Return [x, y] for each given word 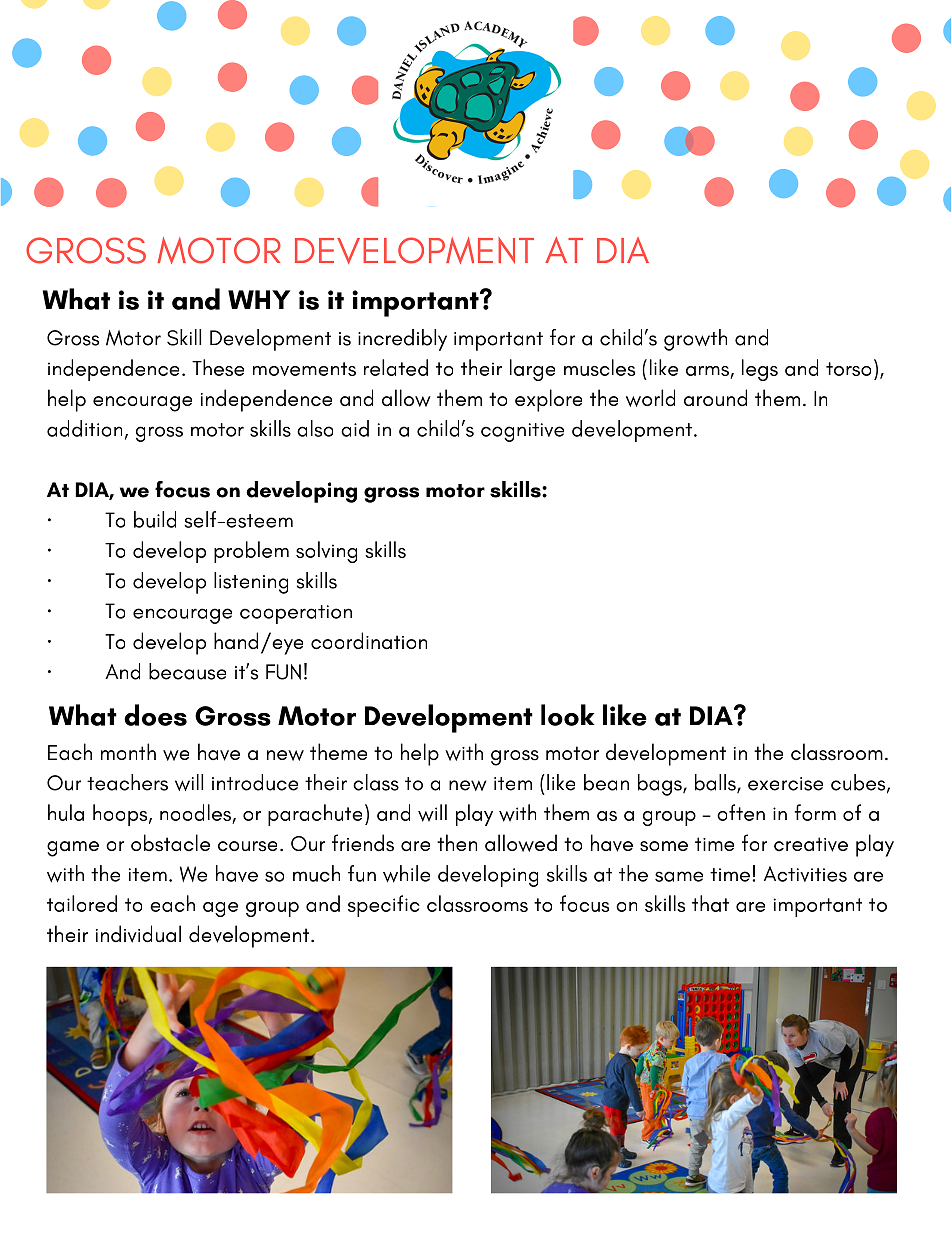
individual [138, 934]
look [568, 715]
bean [606, 782]
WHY [259, 299]
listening [251, 583]
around [715, 398]
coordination [369, 641]
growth [695, 340]
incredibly [402, 340]
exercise [785, 784]
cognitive [522, 432]
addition [84, 428]
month [128, 751]
